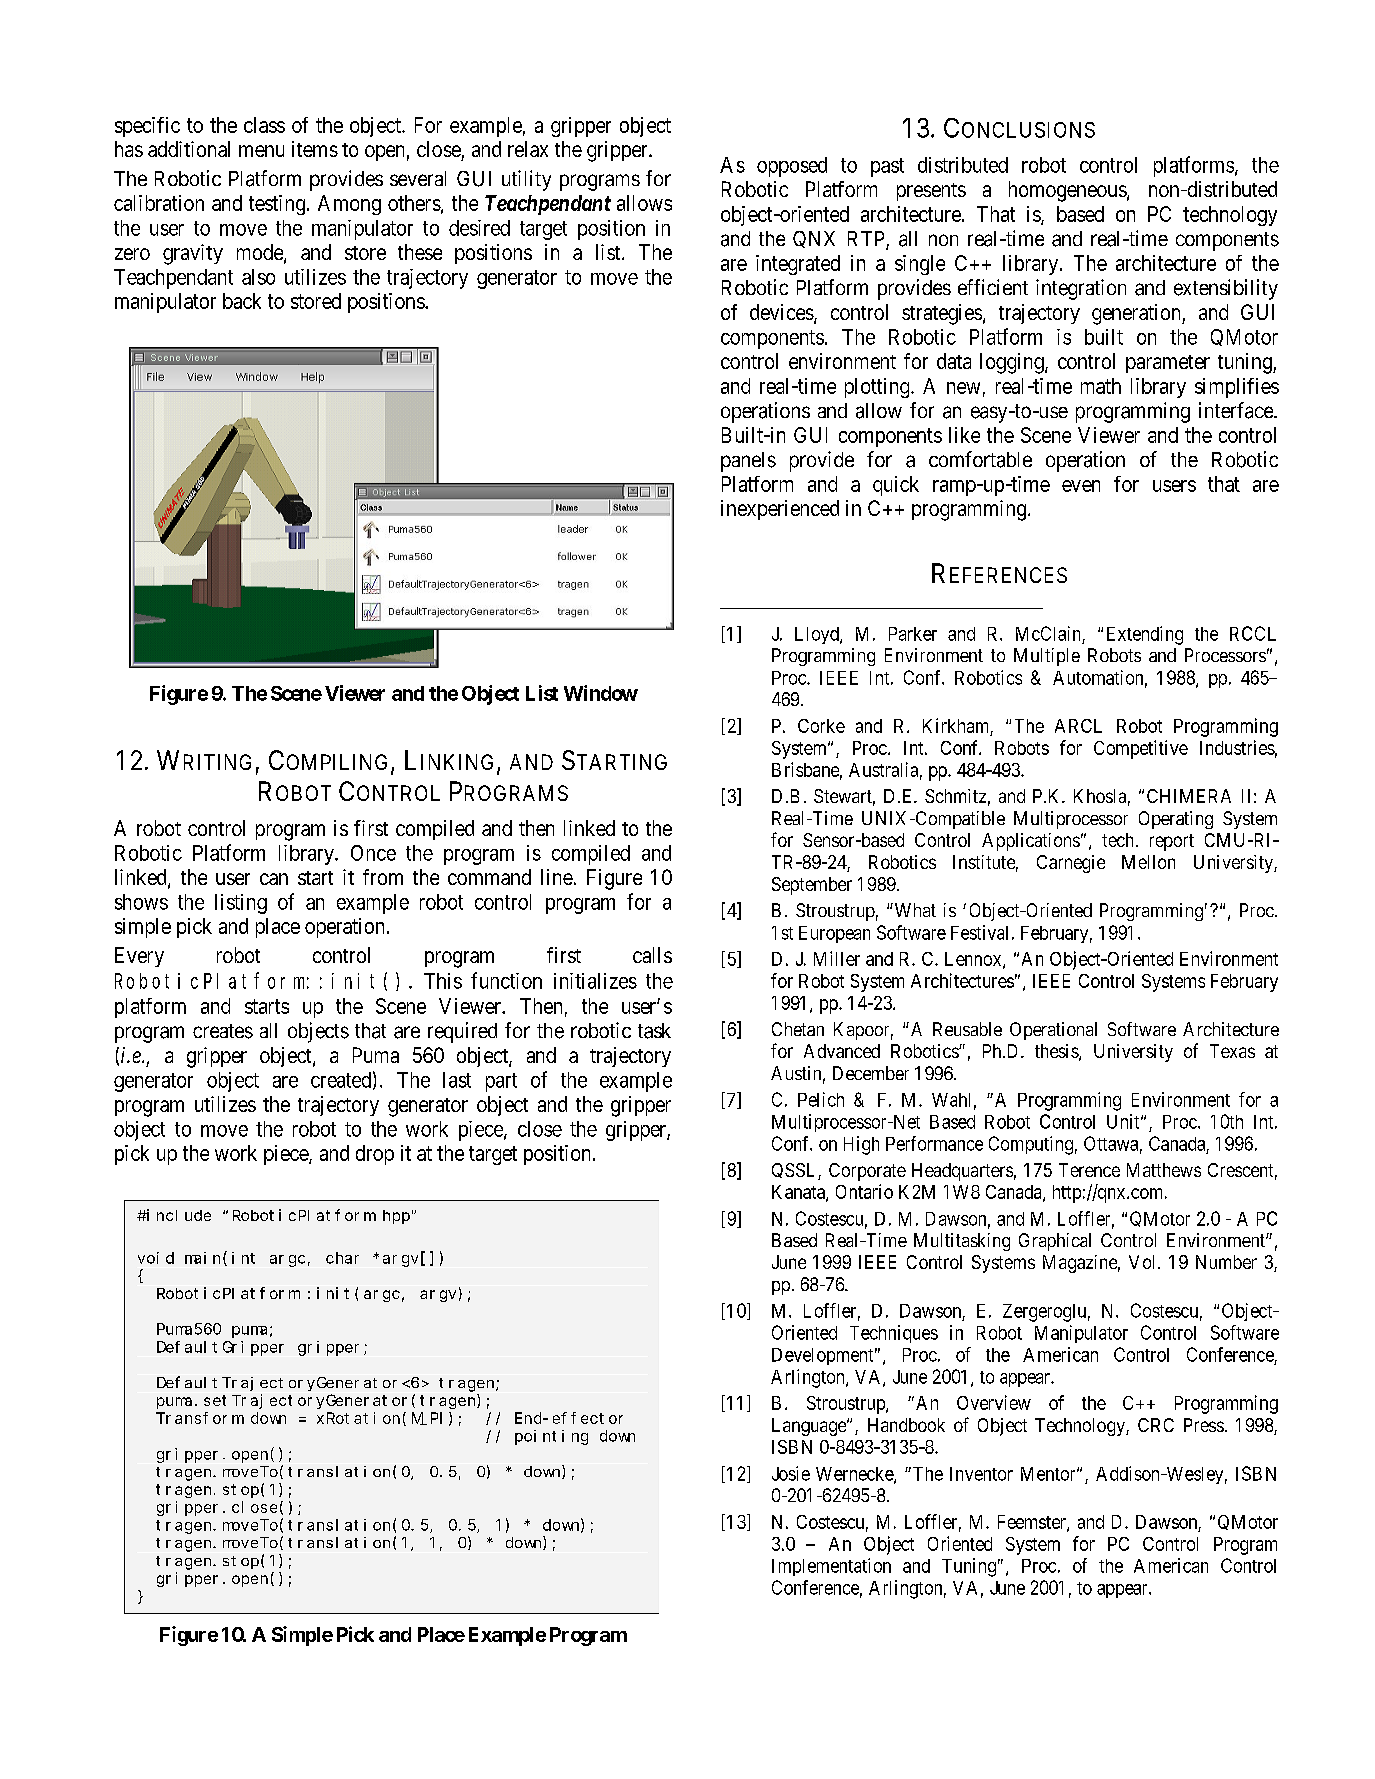 The height and width of the screenshot is (1779, 1375). I want to click on panels, so click(748, 462).
